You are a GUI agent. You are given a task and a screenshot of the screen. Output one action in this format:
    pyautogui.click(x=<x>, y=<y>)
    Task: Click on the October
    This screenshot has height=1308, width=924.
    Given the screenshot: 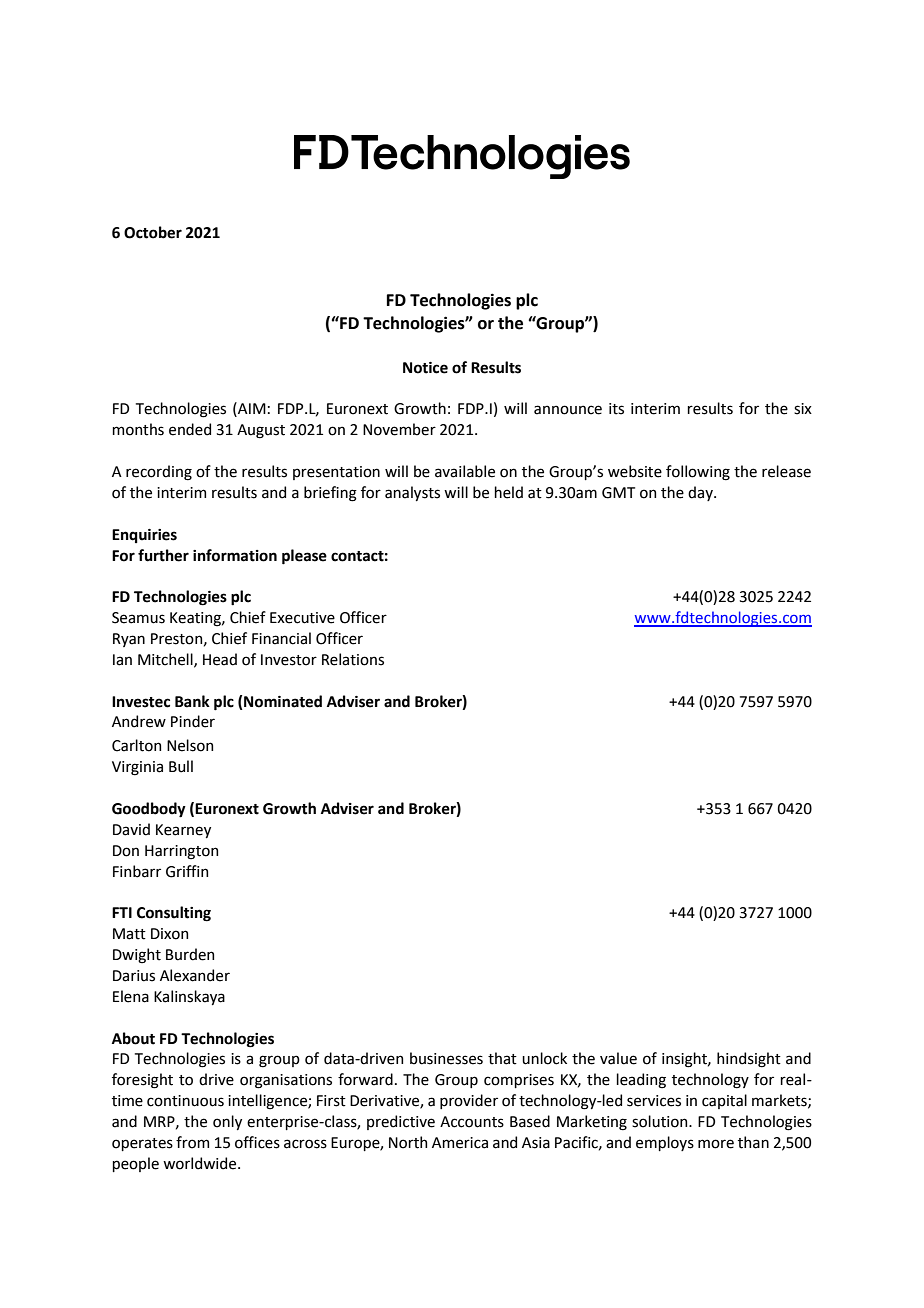 What is the action you would take?
    pyautogui.click(x=153, y=232)
